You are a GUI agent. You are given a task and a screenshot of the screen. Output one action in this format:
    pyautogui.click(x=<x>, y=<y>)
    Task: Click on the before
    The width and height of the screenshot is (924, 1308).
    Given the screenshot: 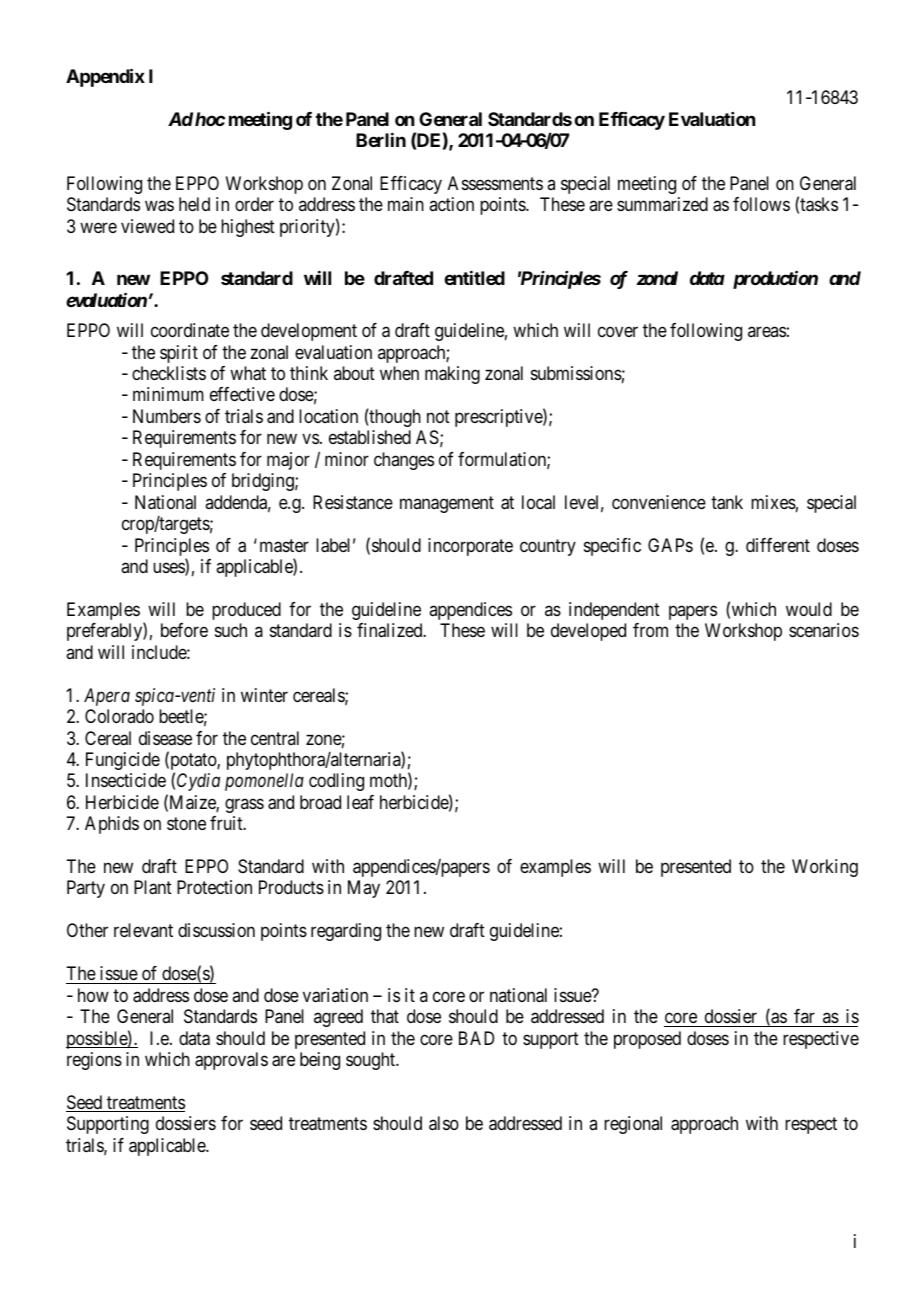 What is the action you would take?
    pyautogui.click(x=184, y=630)
